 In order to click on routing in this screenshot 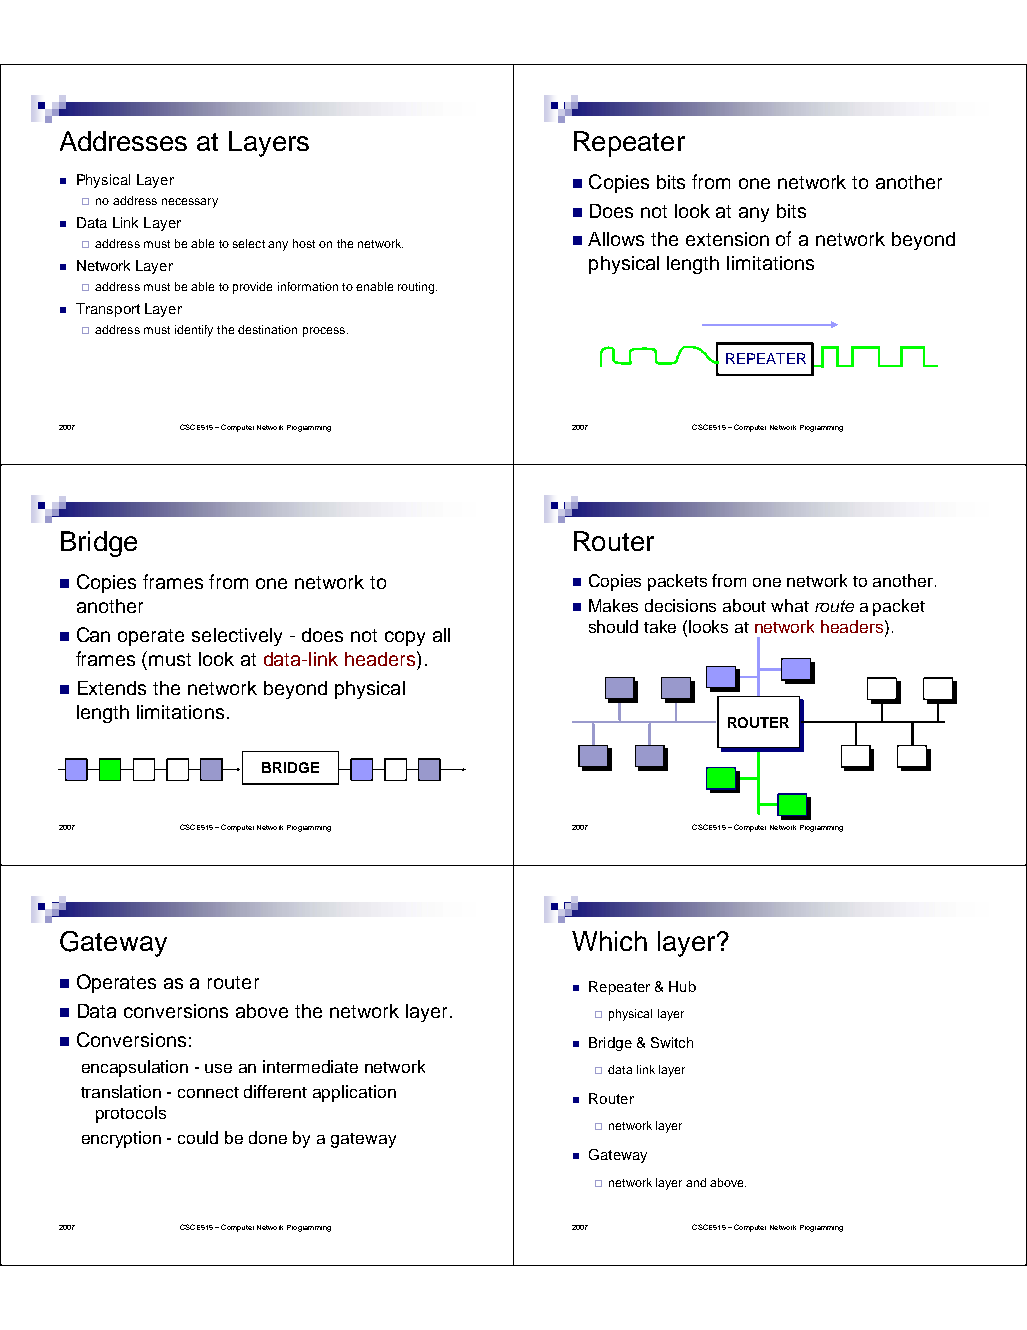, I will do `click(417, 288)`.
